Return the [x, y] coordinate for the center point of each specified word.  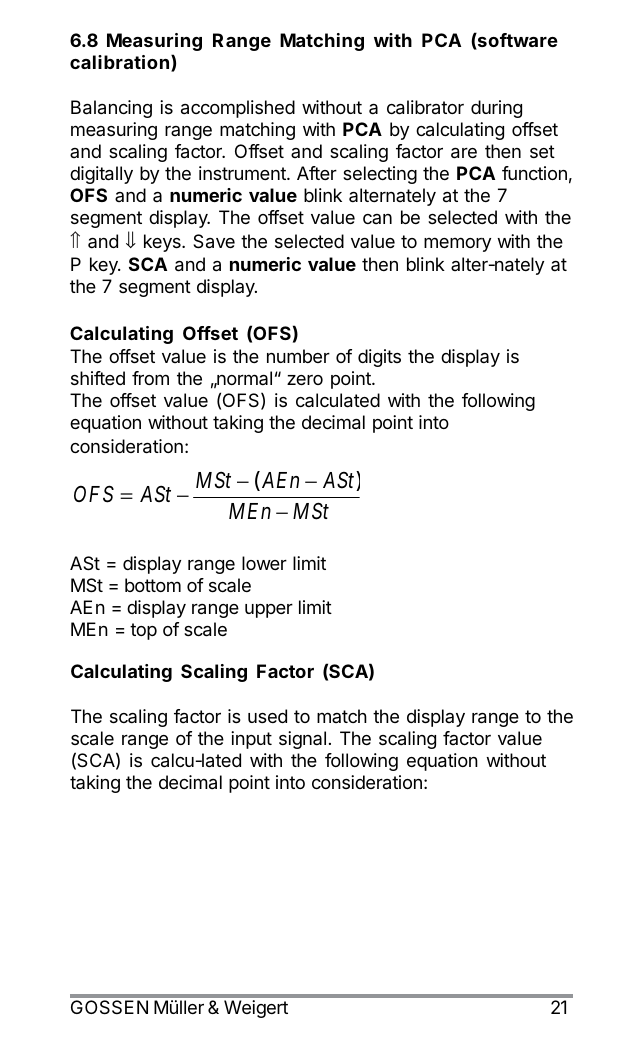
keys [163, 243]
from [150, 378]
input [251, 740]
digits [379, 358]
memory [457, 244]
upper [269, 611]
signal [302, 740]
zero [305, 380]
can [377, 219]
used [267, 716]
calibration [119, 62]
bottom [153, 585]
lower [264, 563]
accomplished [238, 109]
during [496, 109]
